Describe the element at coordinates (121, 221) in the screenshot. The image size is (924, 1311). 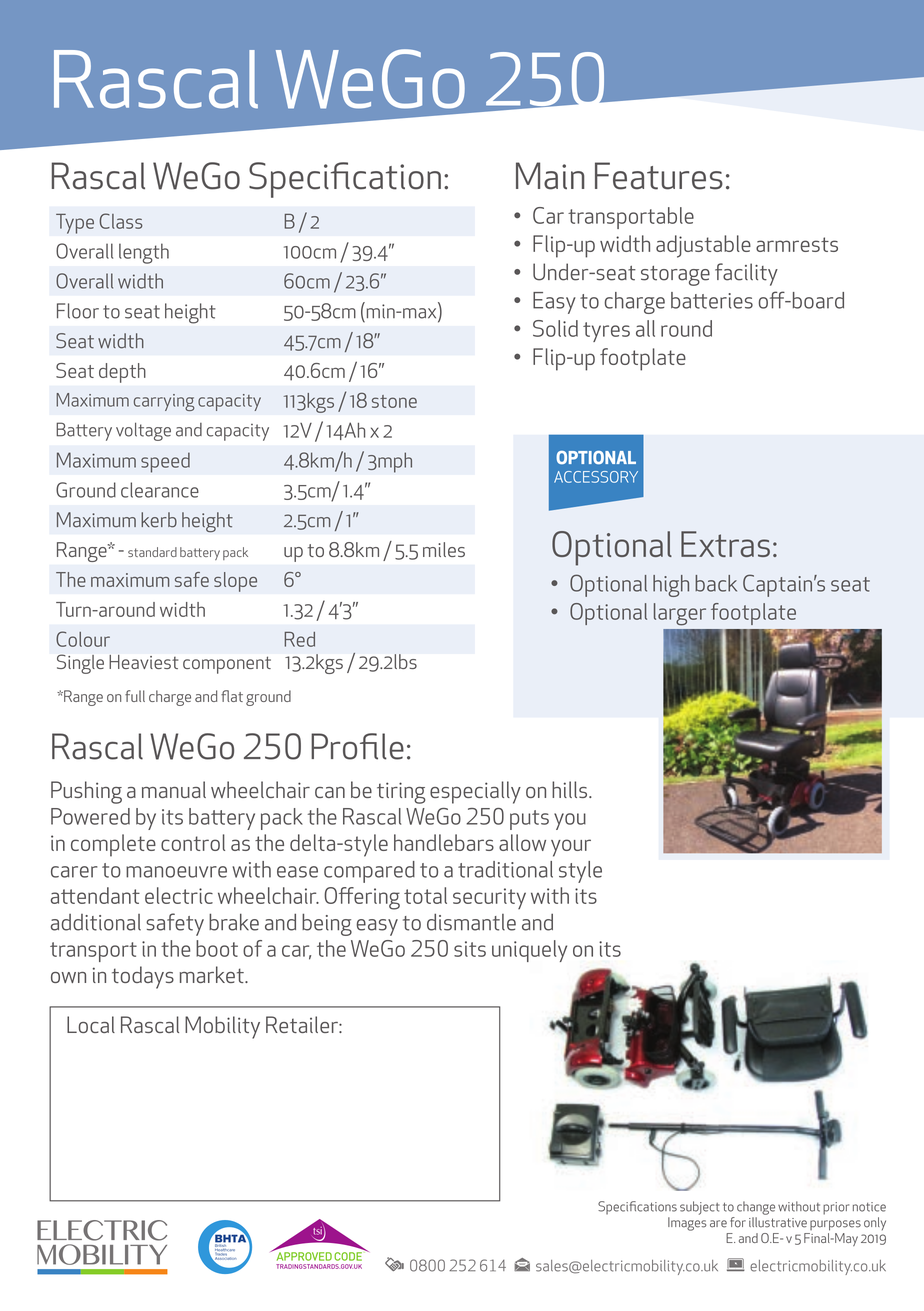
I see `Class` at that location.
